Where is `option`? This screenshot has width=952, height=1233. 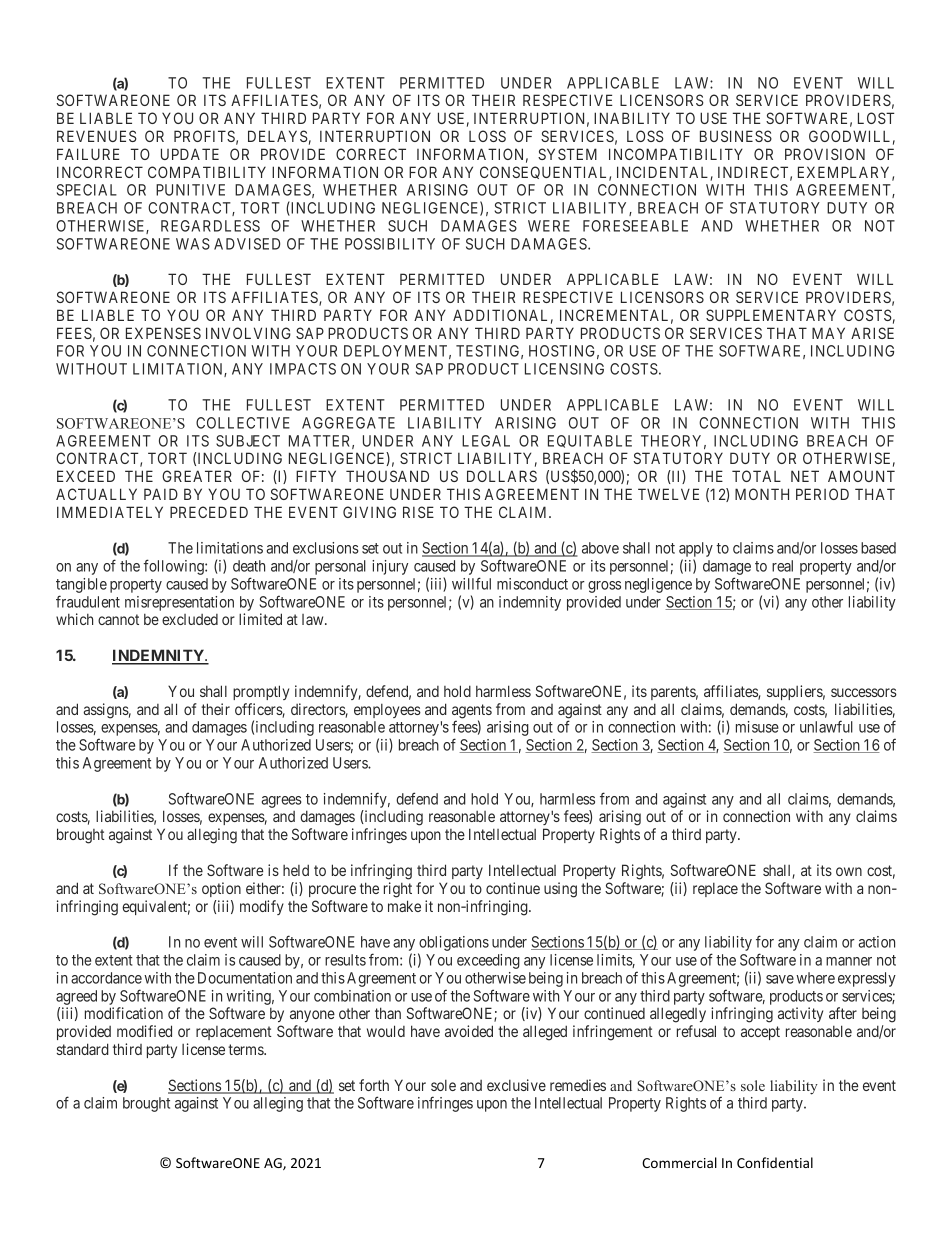
option is located at coordinates (221, 889).
